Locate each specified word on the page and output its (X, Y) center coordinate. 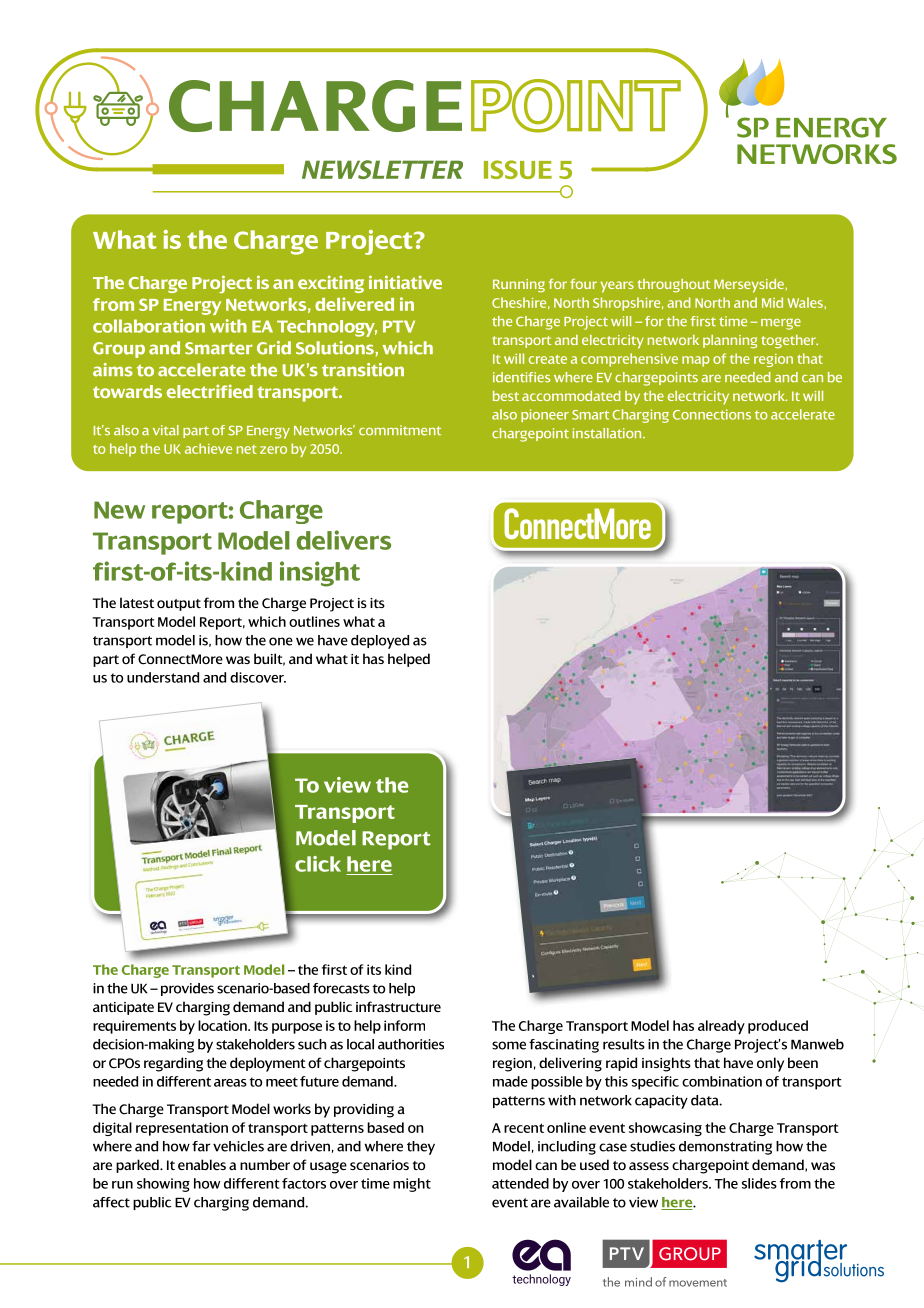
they (421, 1148)
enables (202, 1164)
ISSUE (518, 169)
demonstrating (725, 1148)
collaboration (149, 326)
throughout (674, 286)
